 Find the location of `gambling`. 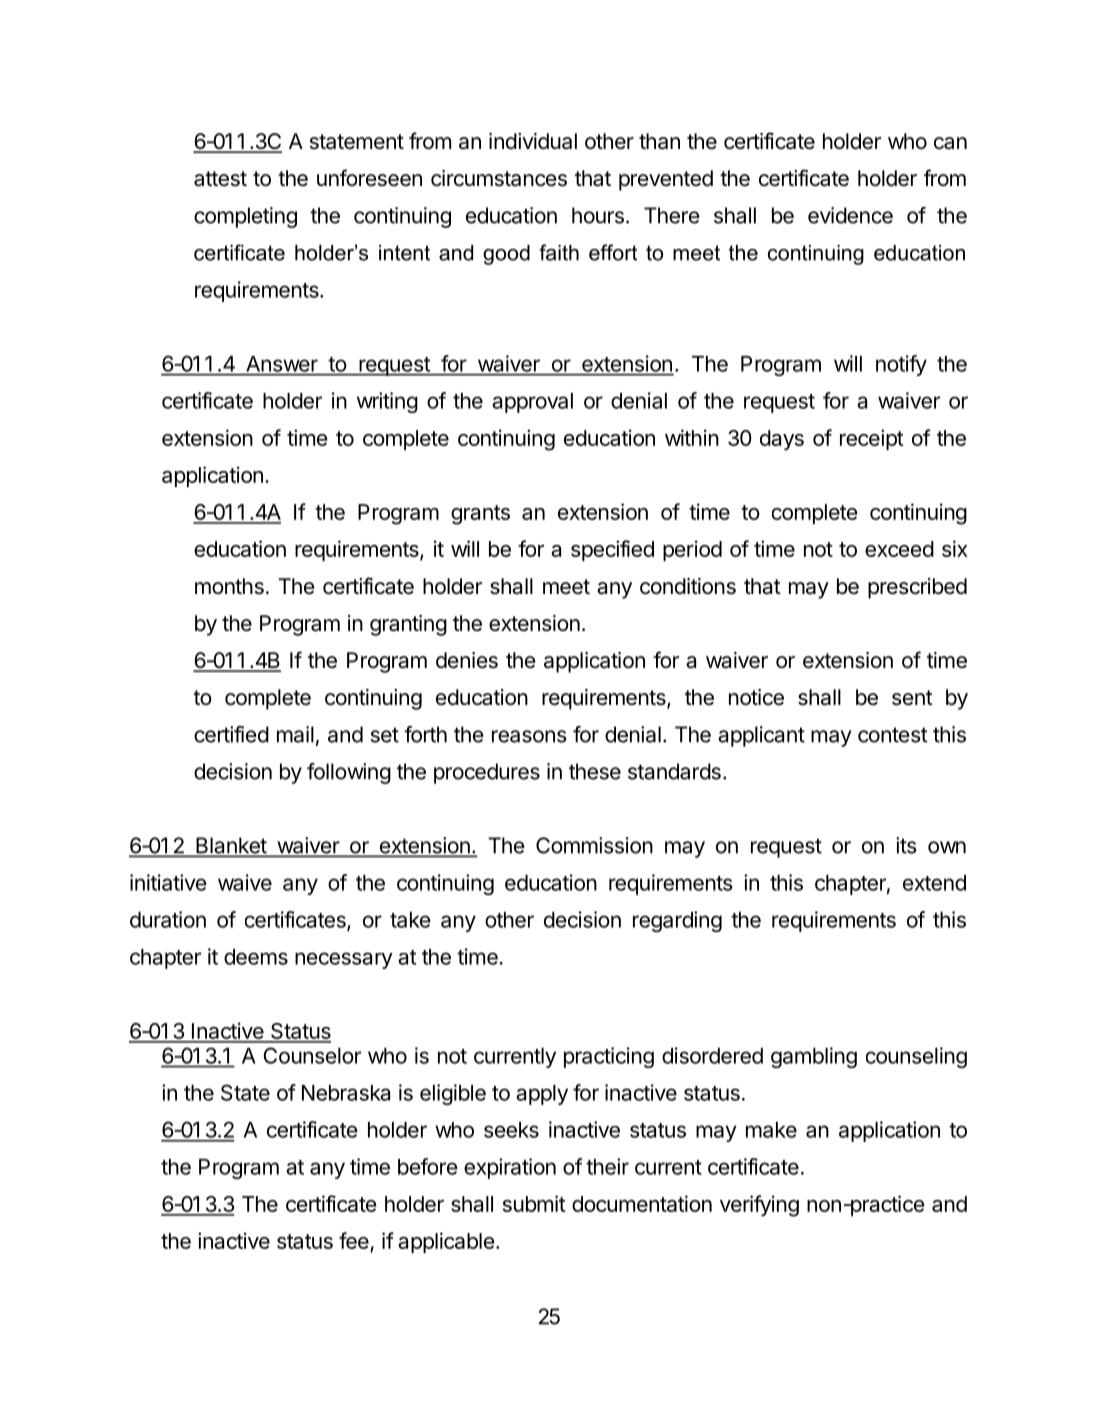

gambling is located at coordinates (814, 1057).
